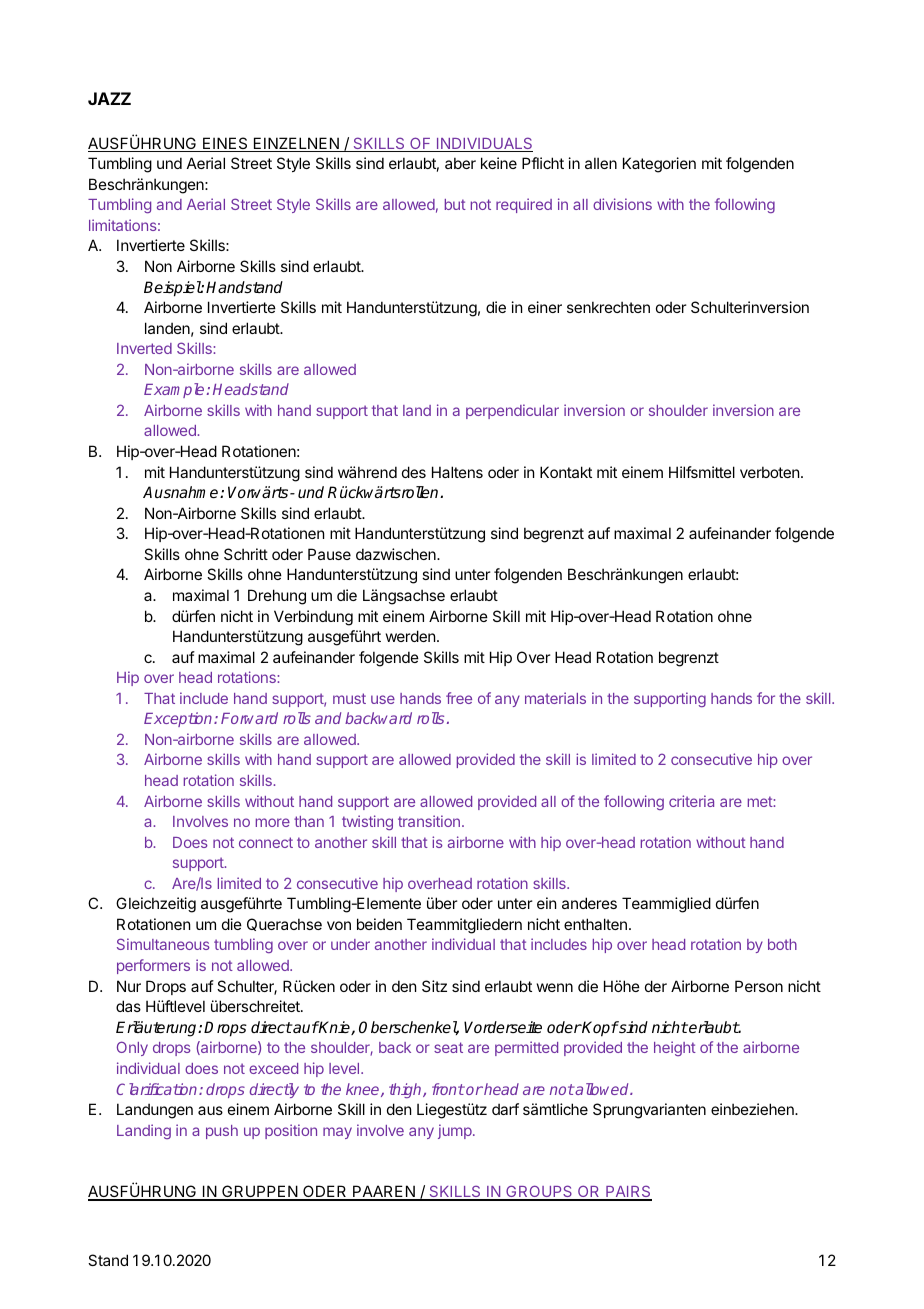  Describe the element at coordinates (771, 472) in the page. I see `verboten` at that location.
